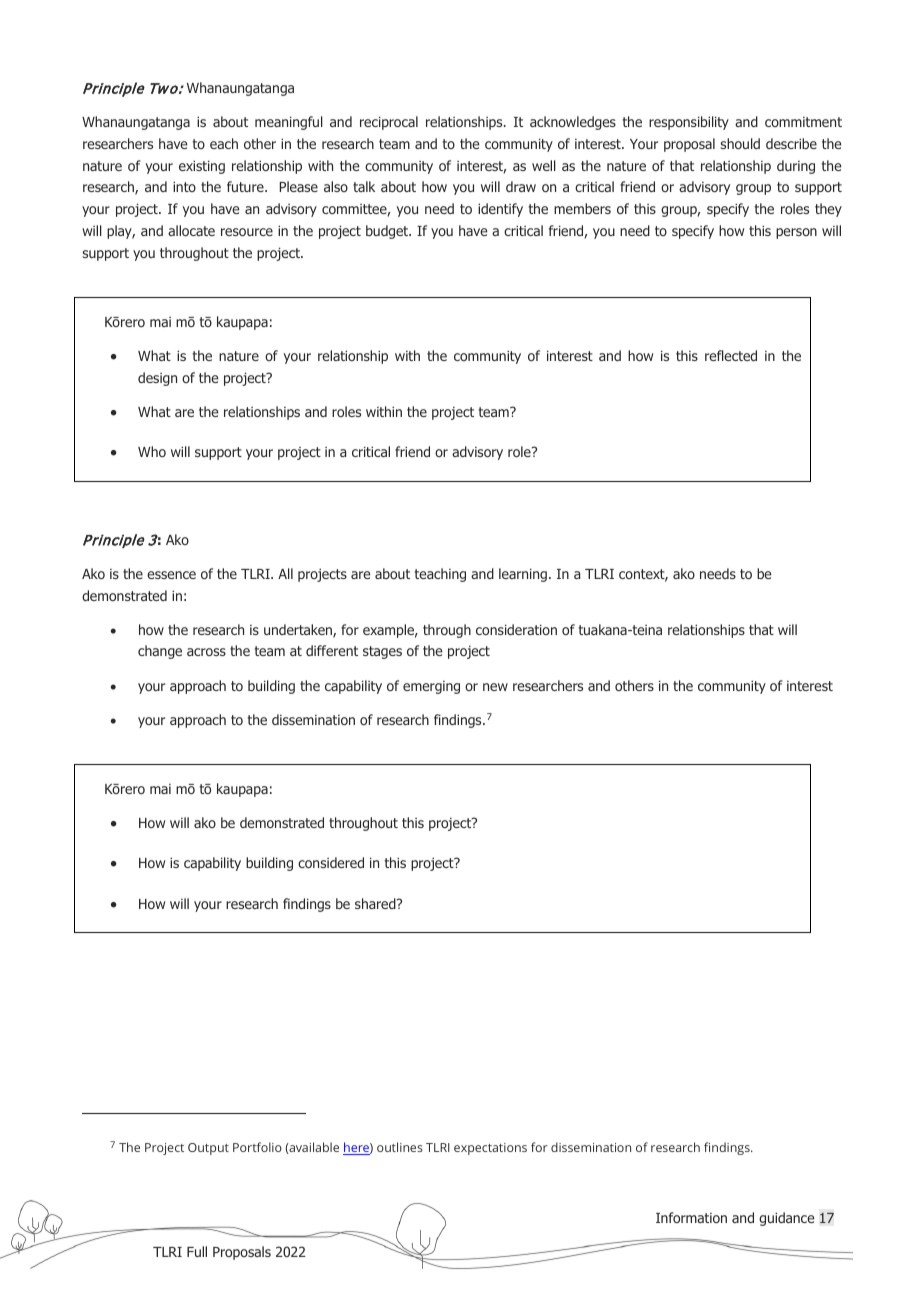 Image resolution: width=924 pixels, height=1307 pixels. Describe the element at coordinates (521, 186) in the document. I see `draw` at that location.
